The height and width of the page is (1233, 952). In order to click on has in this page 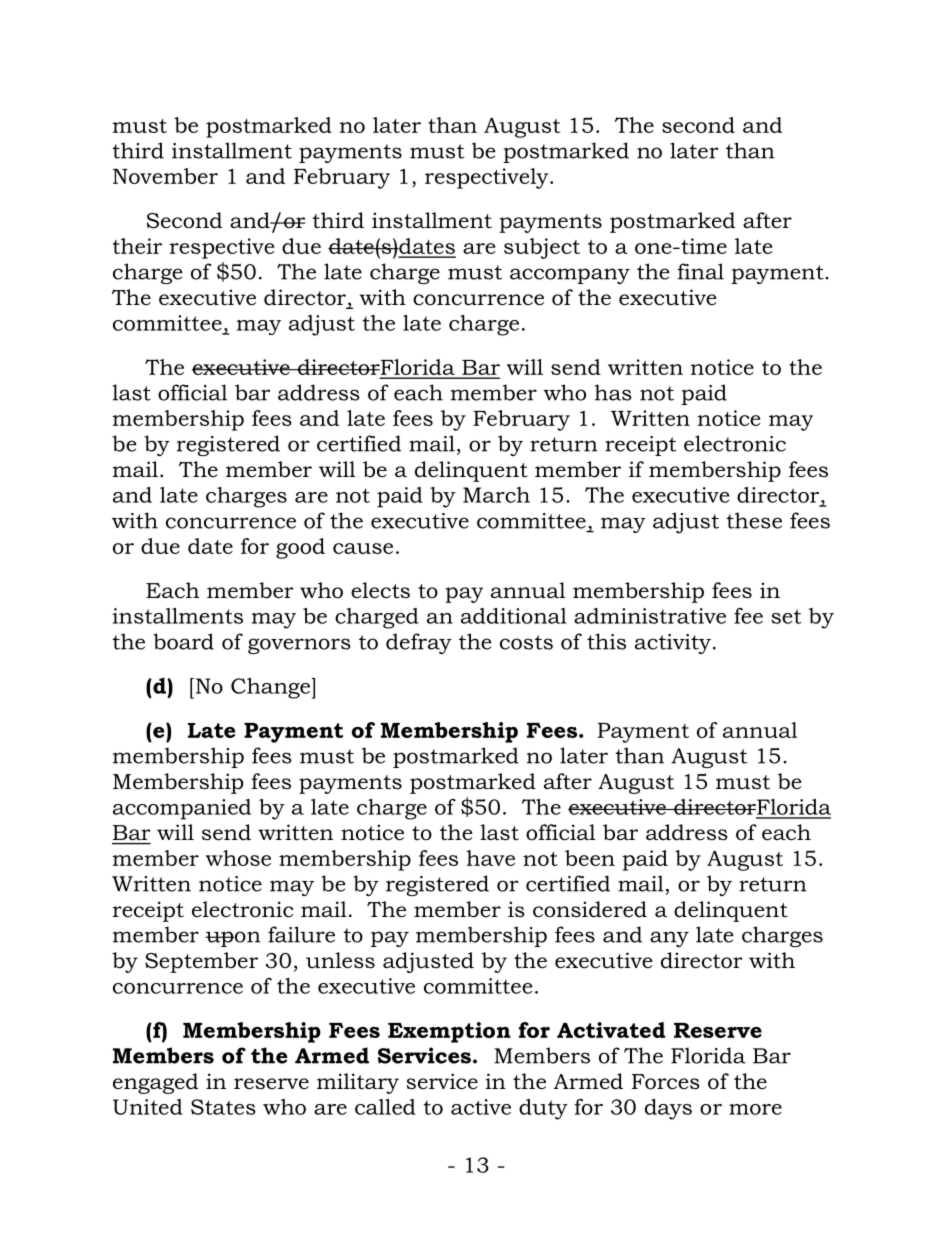, I will do `click(613, 392)`.
